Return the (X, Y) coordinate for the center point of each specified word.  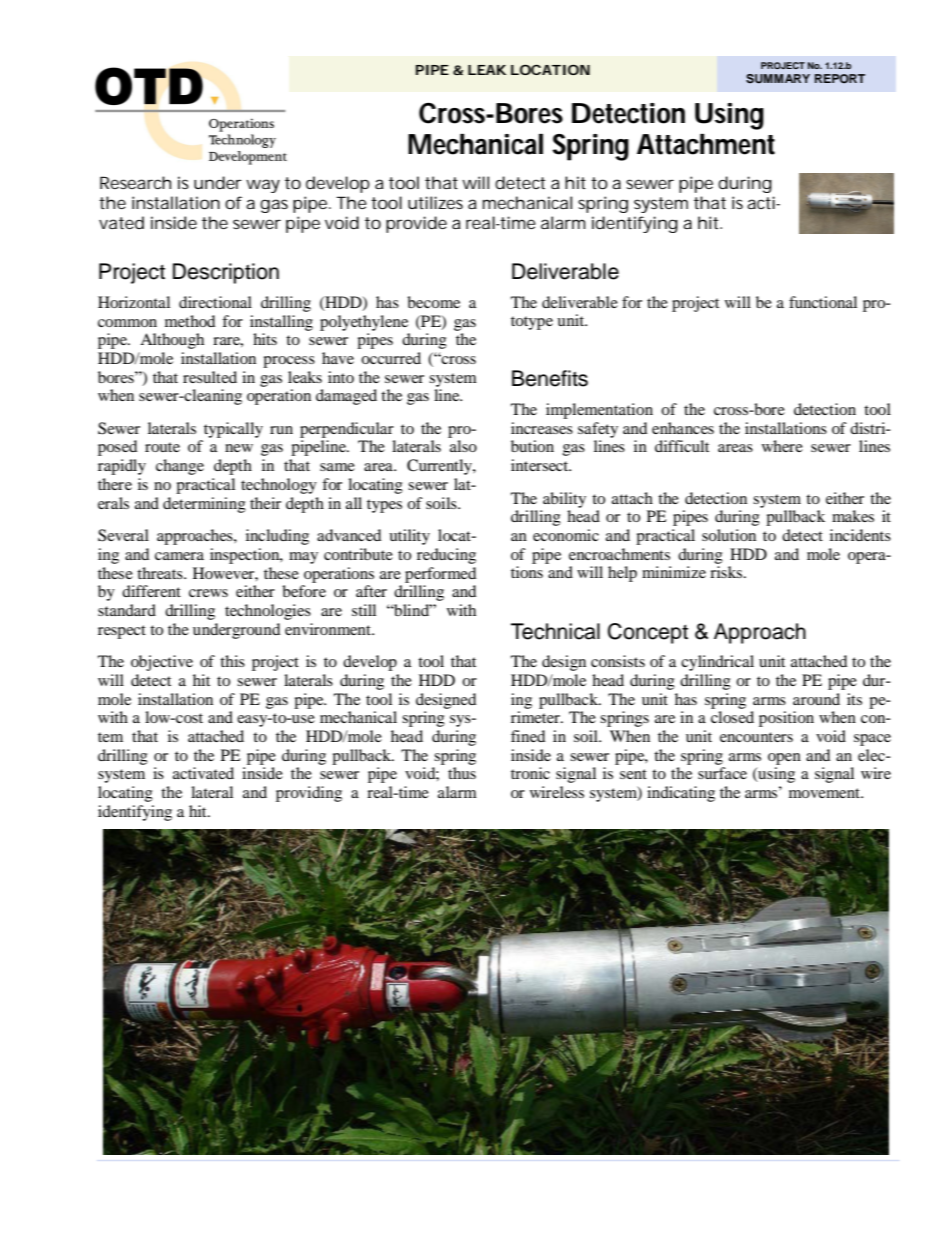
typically (233, 430)
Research (135, 182)
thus (462, 773)
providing (309, 794)
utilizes (435, 202)
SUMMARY (778, 79)
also (463, 446)
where (782, 446)
